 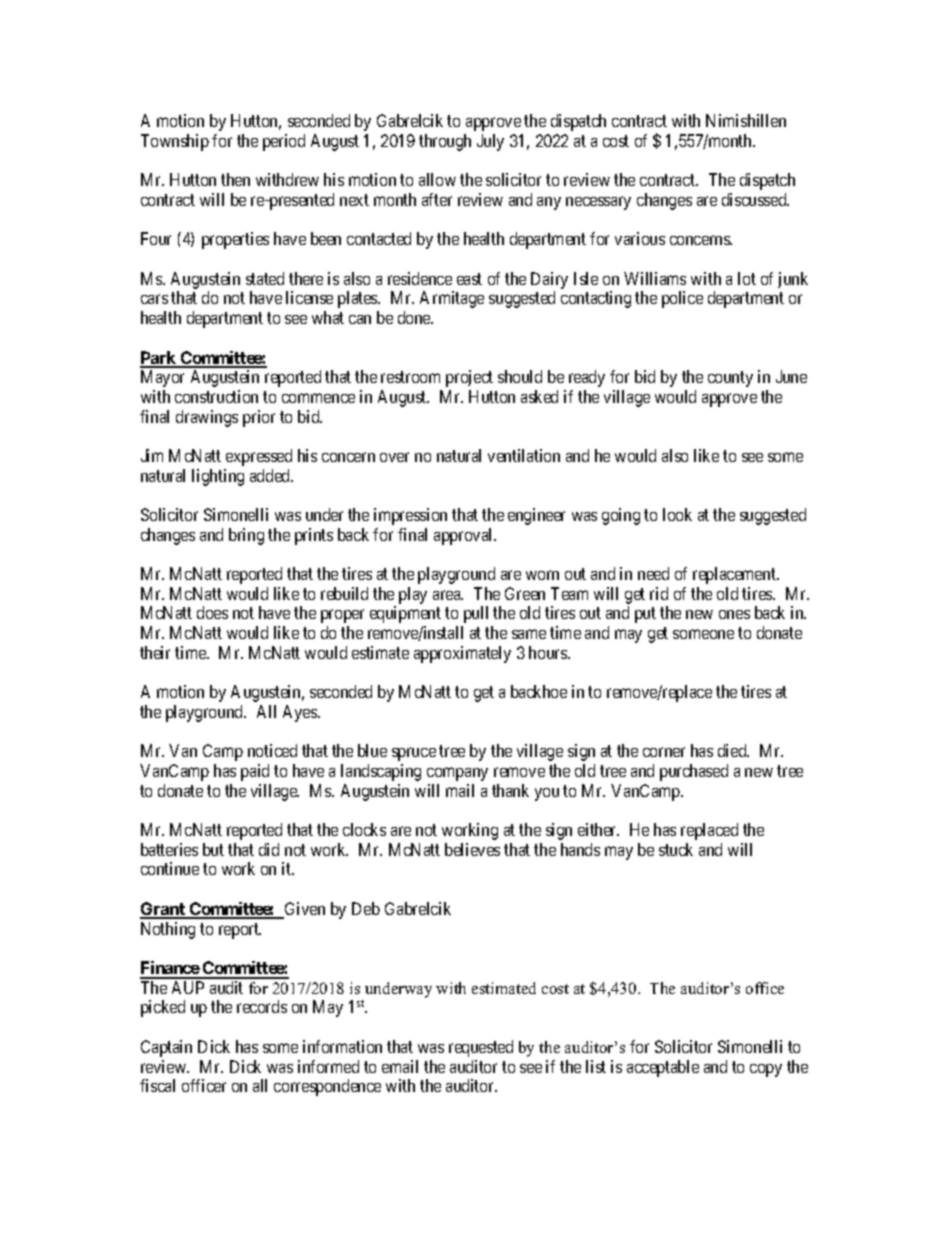 I want to click on allow, so click(x=437, y=179).
